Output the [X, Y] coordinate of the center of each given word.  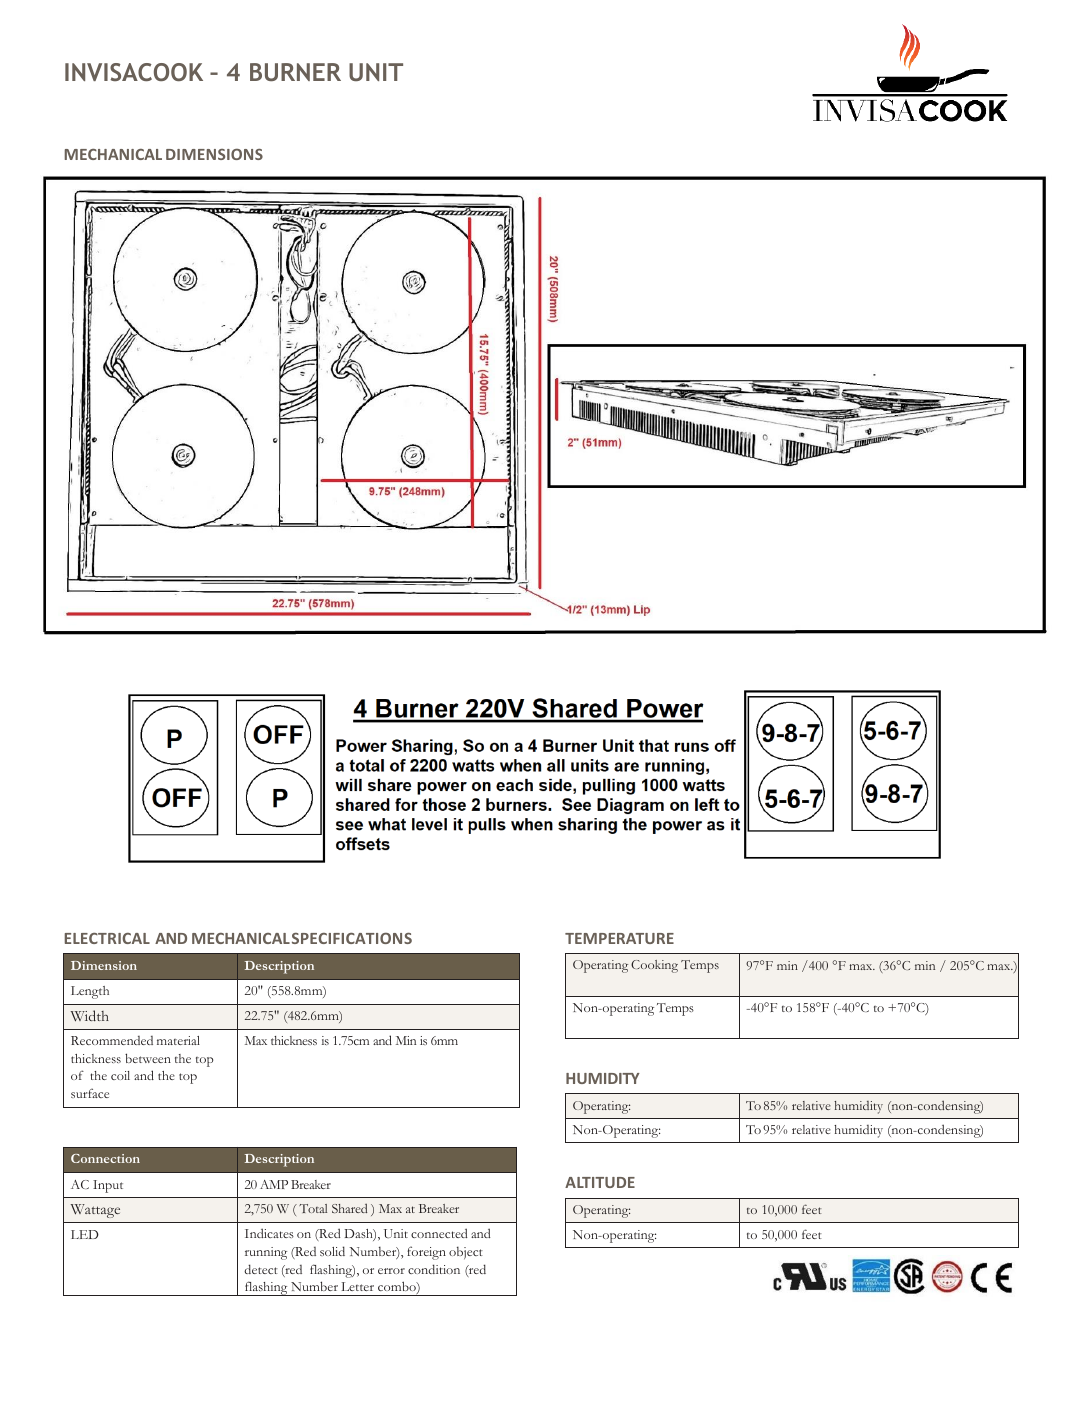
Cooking [654, 966]
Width [90, 1016]
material [178, 1040]
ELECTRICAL [107, 938]
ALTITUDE [600, 1182]
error [391, 1271]
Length [90, 992]
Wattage [95, 1211]
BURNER [295, 72]
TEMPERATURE [619, 938]
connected [439, 1233]
